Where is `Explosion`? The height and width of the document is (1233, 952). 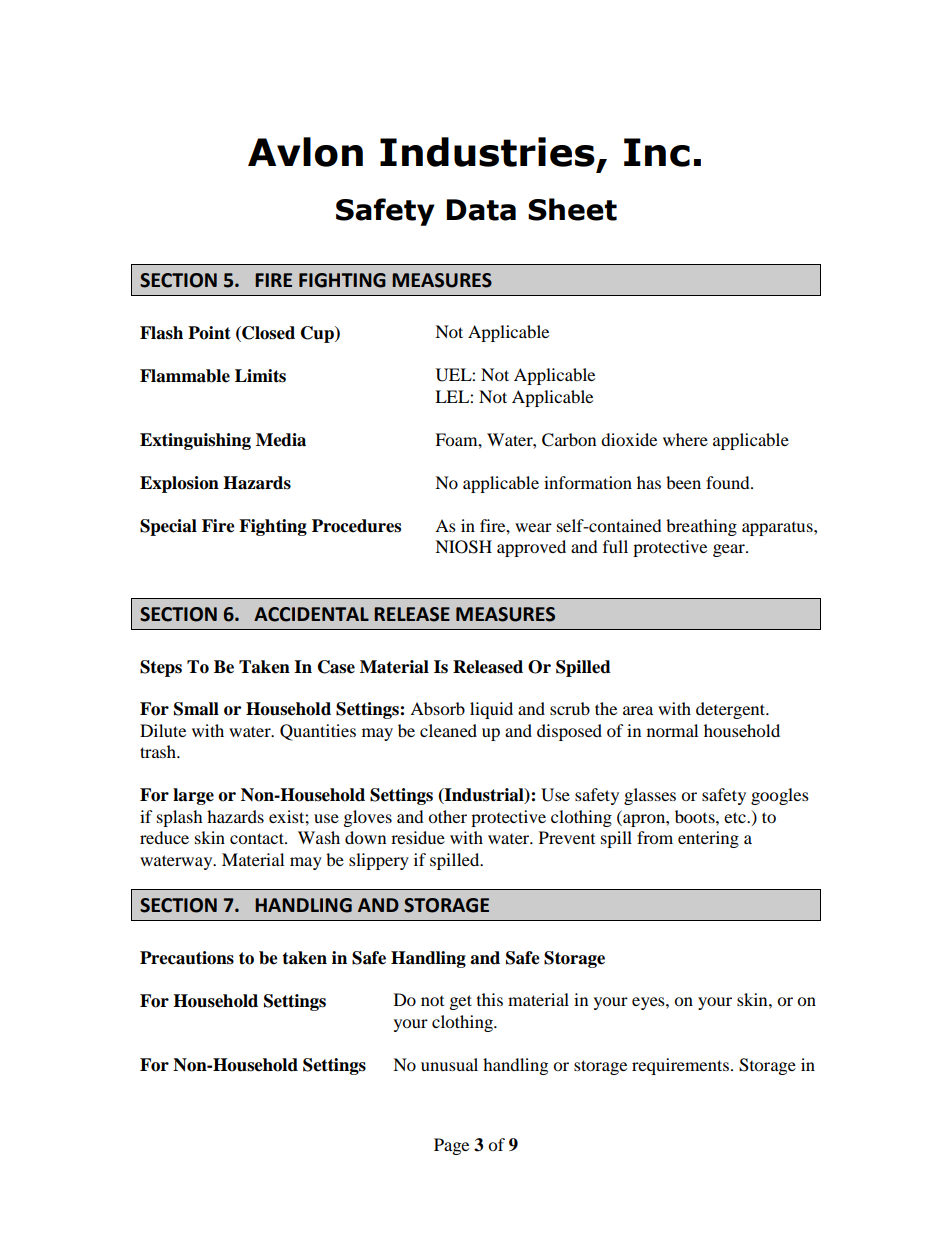 Explosion is located at coordinates (179, 484).
